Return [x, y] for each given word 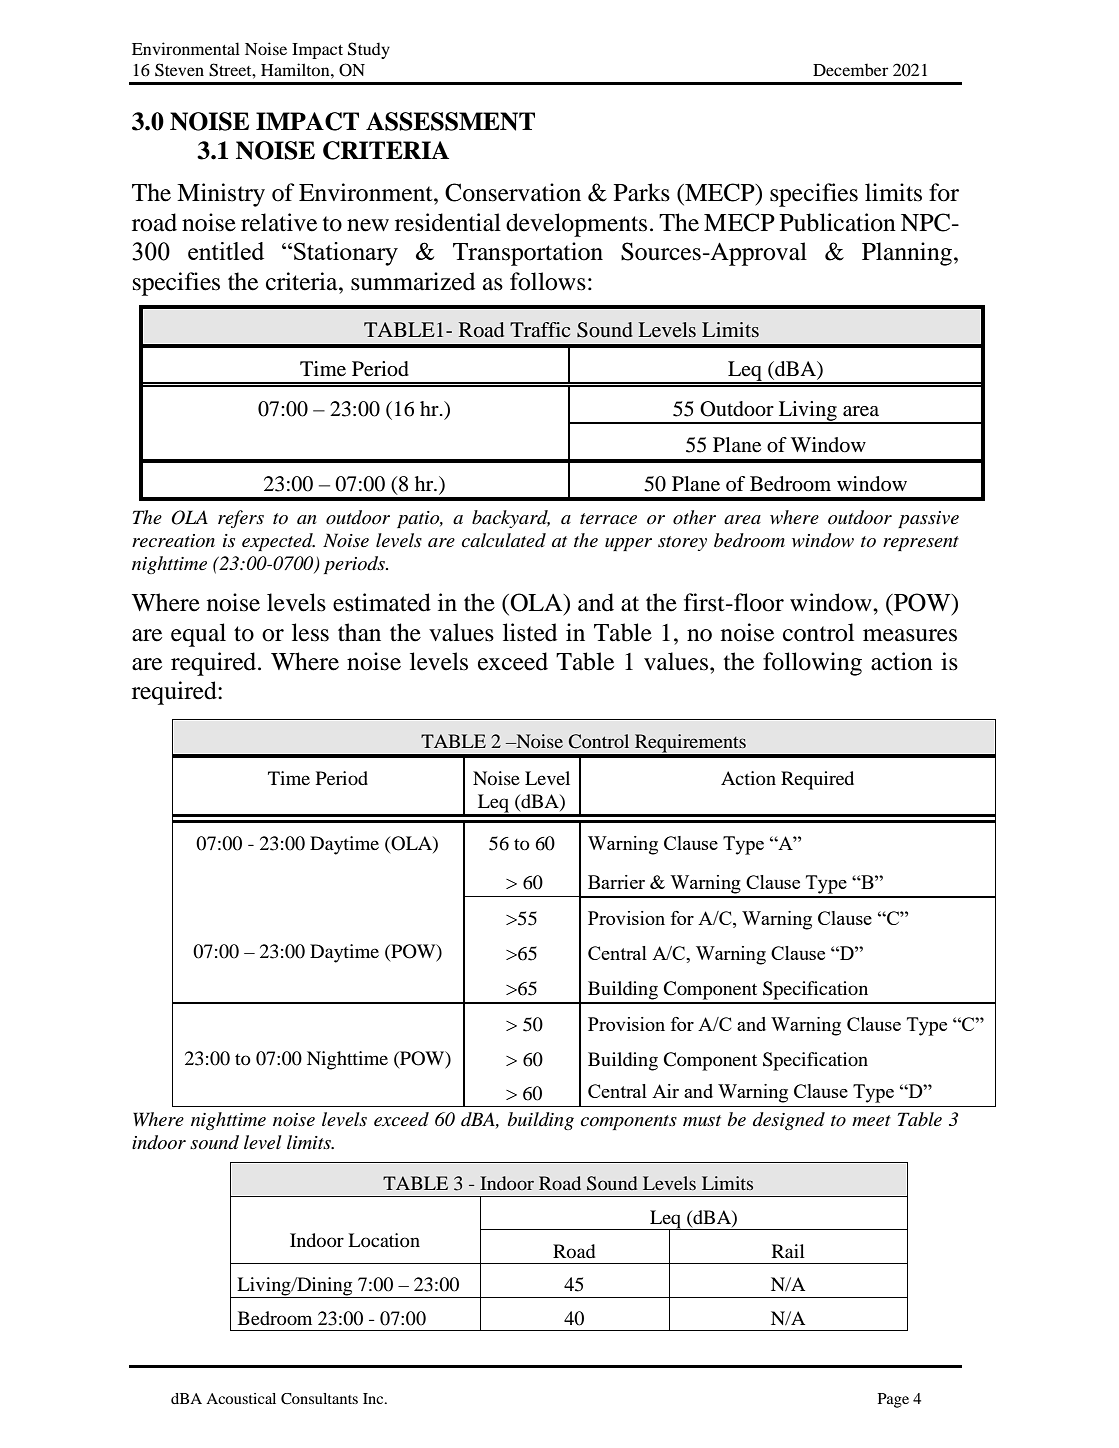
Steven [179, 70]
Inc [374, 1398]
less [310, 632]
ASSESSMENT [450, 121]
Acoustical [241, 1398]
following [812, 664]
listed [530, 632]
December [850, 69]
